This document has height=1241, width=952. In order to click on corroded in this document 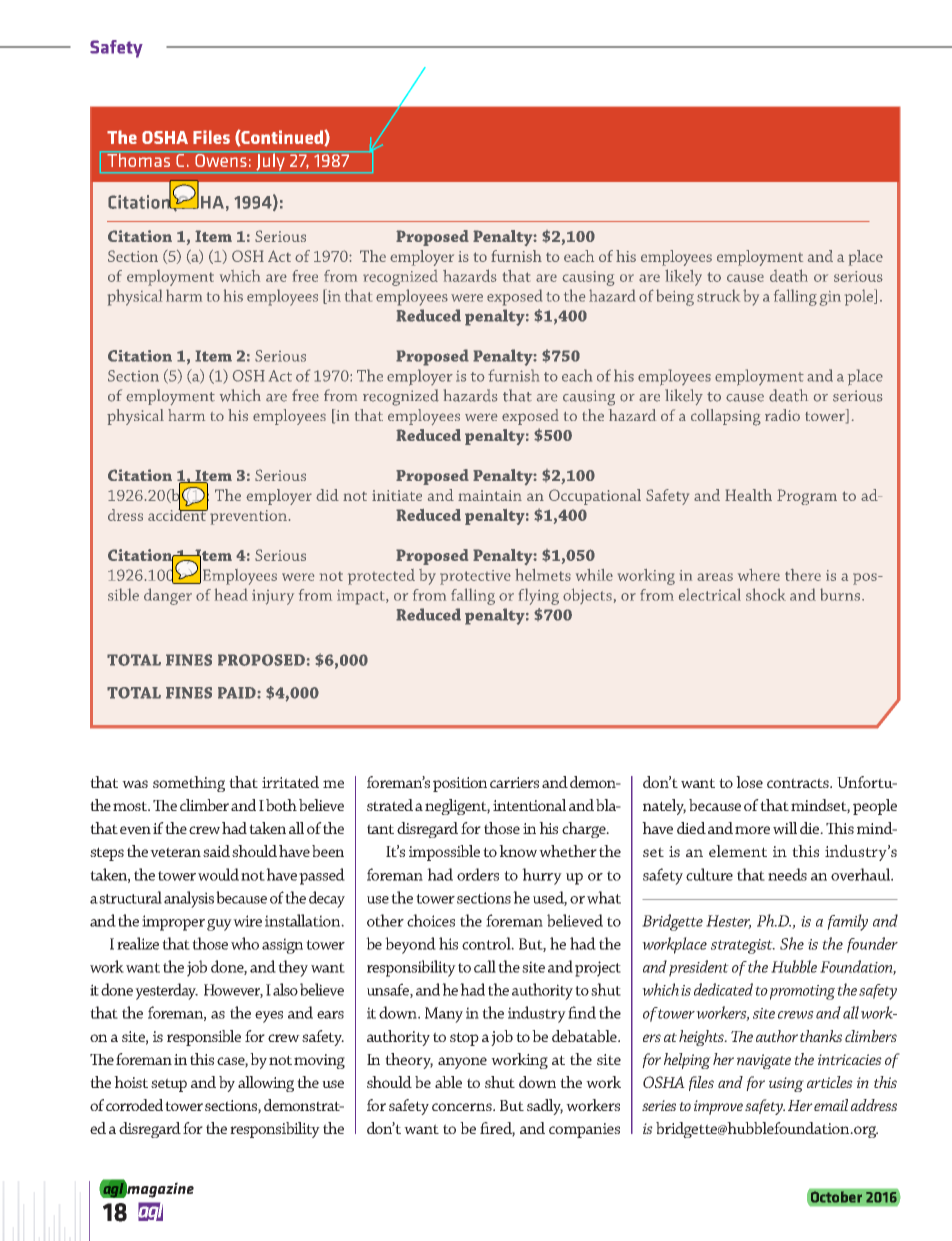, I will do `click(134, 1105)`.
